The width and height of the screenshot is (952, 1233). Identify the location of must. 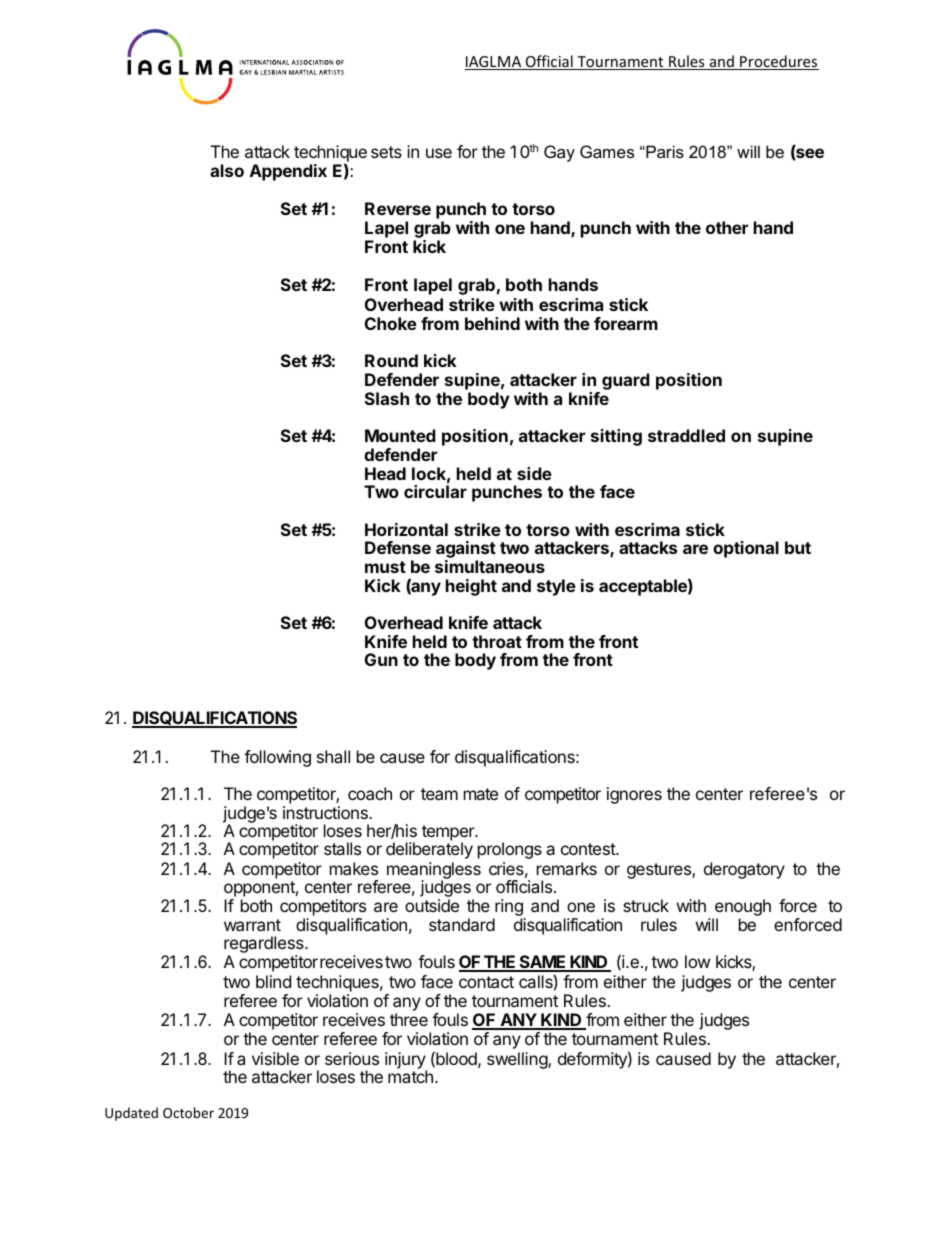
(385, 567).
